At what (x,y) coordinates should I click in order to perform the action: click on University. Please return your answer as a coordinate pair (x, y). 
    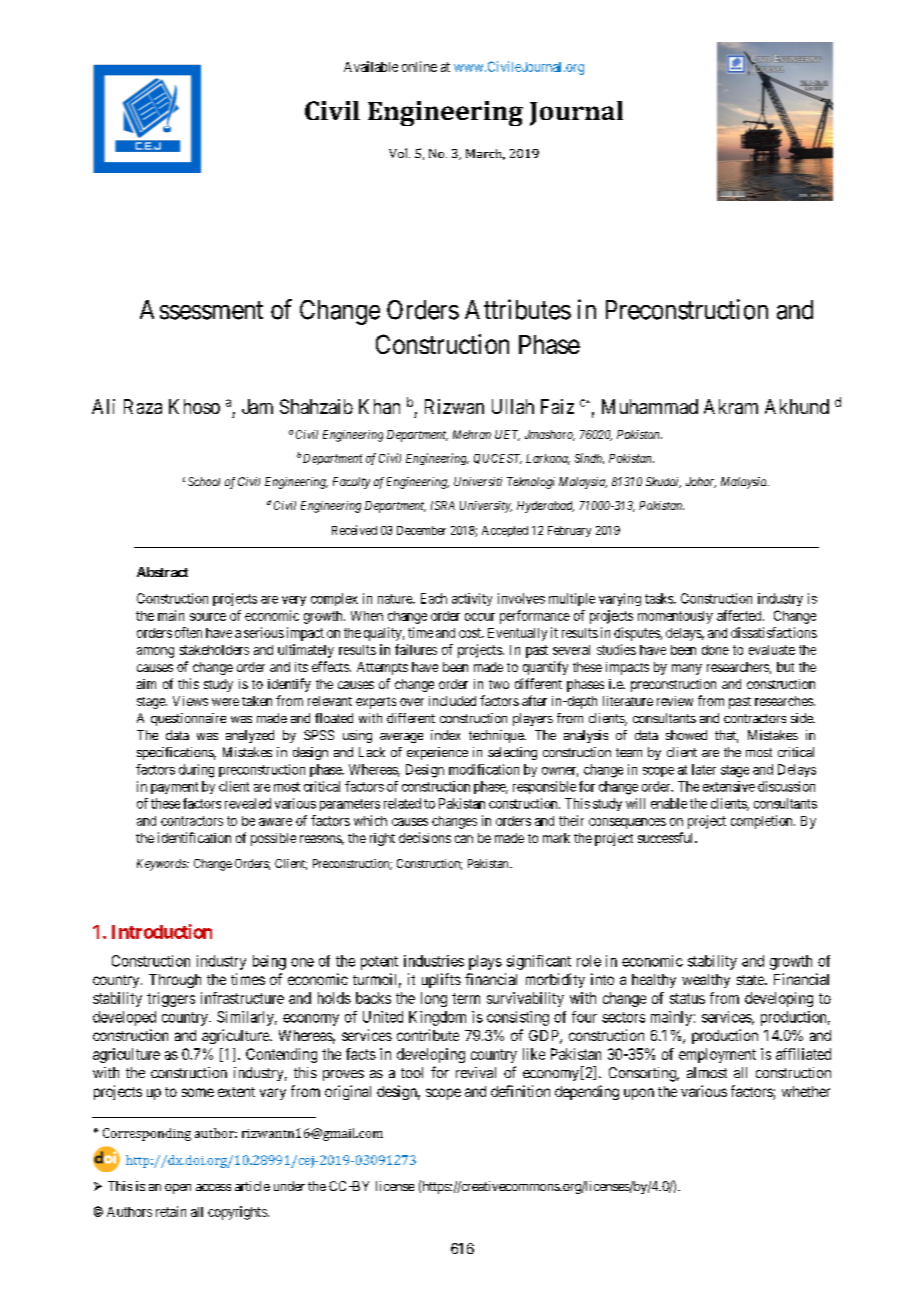
    Looking at the image, I should click on (486, 507).
